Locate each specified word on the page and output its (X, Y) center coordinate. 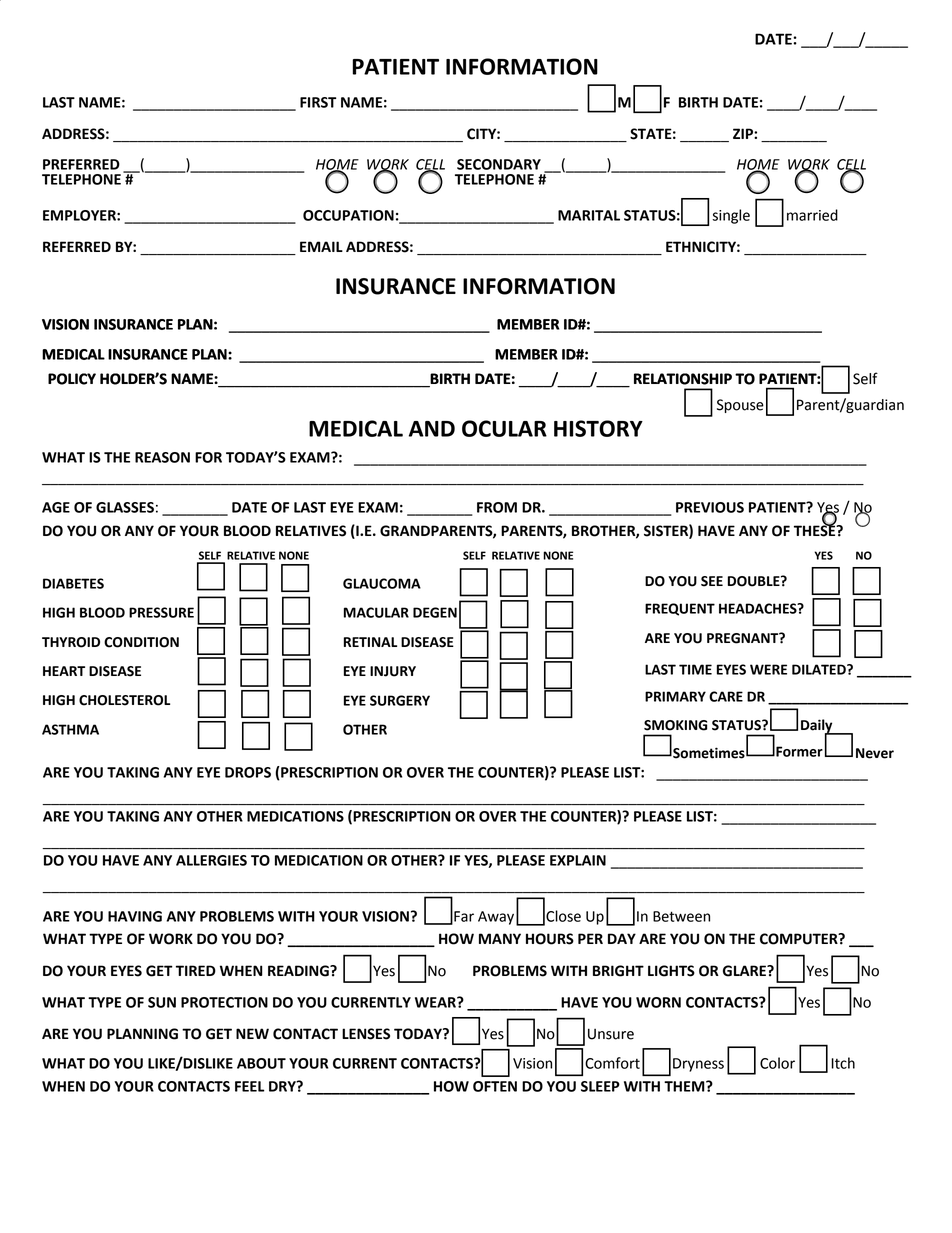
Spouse (740, 406)
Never (875, 753)
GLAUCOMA (382, 583)
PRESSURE (161, 612)
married (812, 215)
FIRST (318, 102)
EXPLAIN (578, 860)
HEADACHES (759, 608)
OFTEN (495, 1086)
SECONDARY (499, 164)
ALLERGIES (211, 860)
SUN (162, 1002)
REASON (162, 457)
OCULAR (504, 428)
